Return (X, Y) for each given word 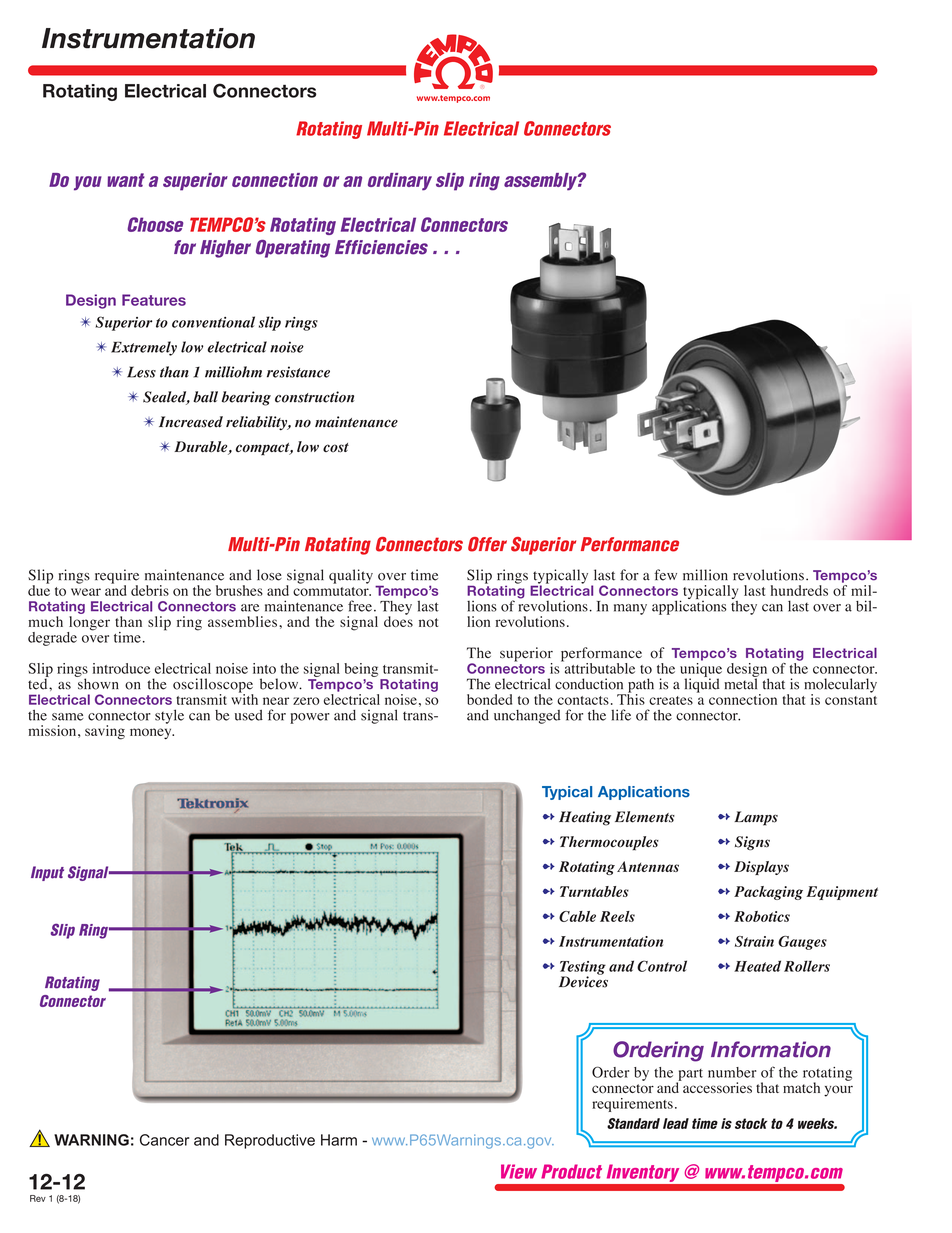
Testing (583, 969)
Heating (585, 818)
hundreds (799, 590)
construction (314, 397)
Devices (583, 981)
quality (351, 576)
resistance (298, 372)
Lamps (756, 818)
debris (150, 590)
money (152, 733)
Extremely (144, 348)
